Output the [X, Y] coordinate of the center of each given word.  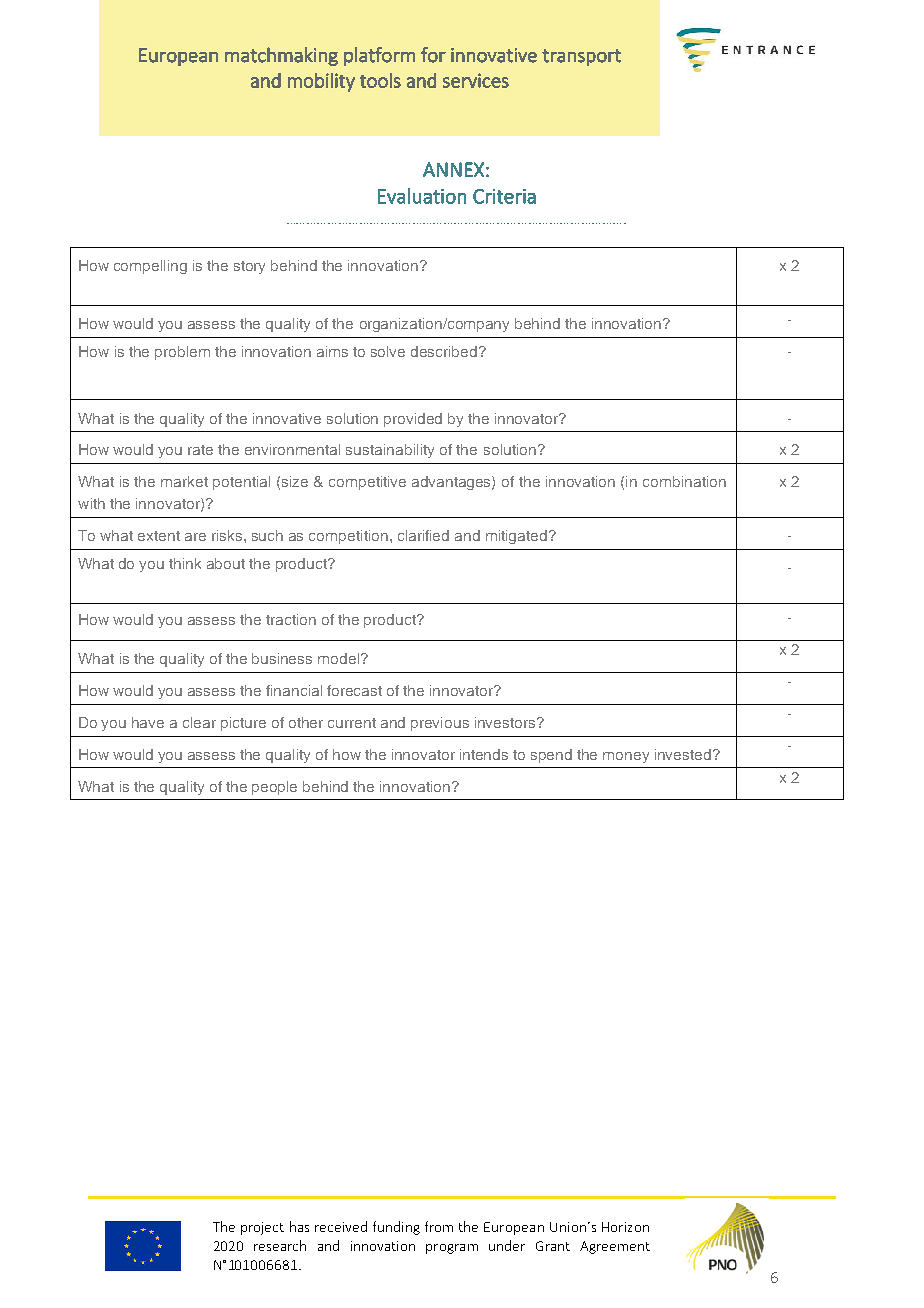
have [148, 722]
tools [380, 80]
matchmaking [281, 56]
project [262, 1228]
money [626, 757]
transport [581, 57]
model [340, 658]
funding [396, 1228]
